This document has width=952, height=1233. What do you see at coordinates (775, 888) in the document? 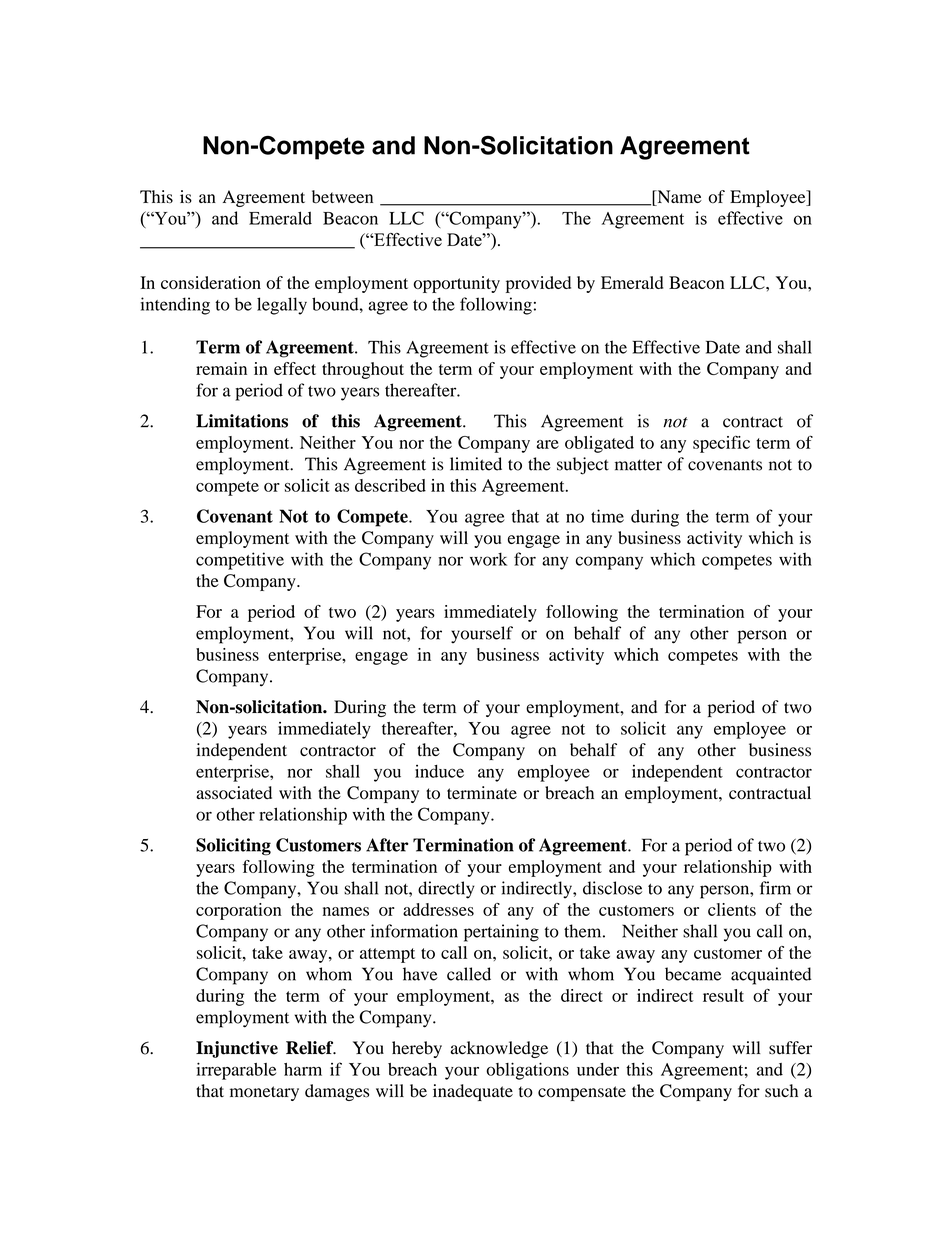
I see `firm` at bounding box center [775, 888].
